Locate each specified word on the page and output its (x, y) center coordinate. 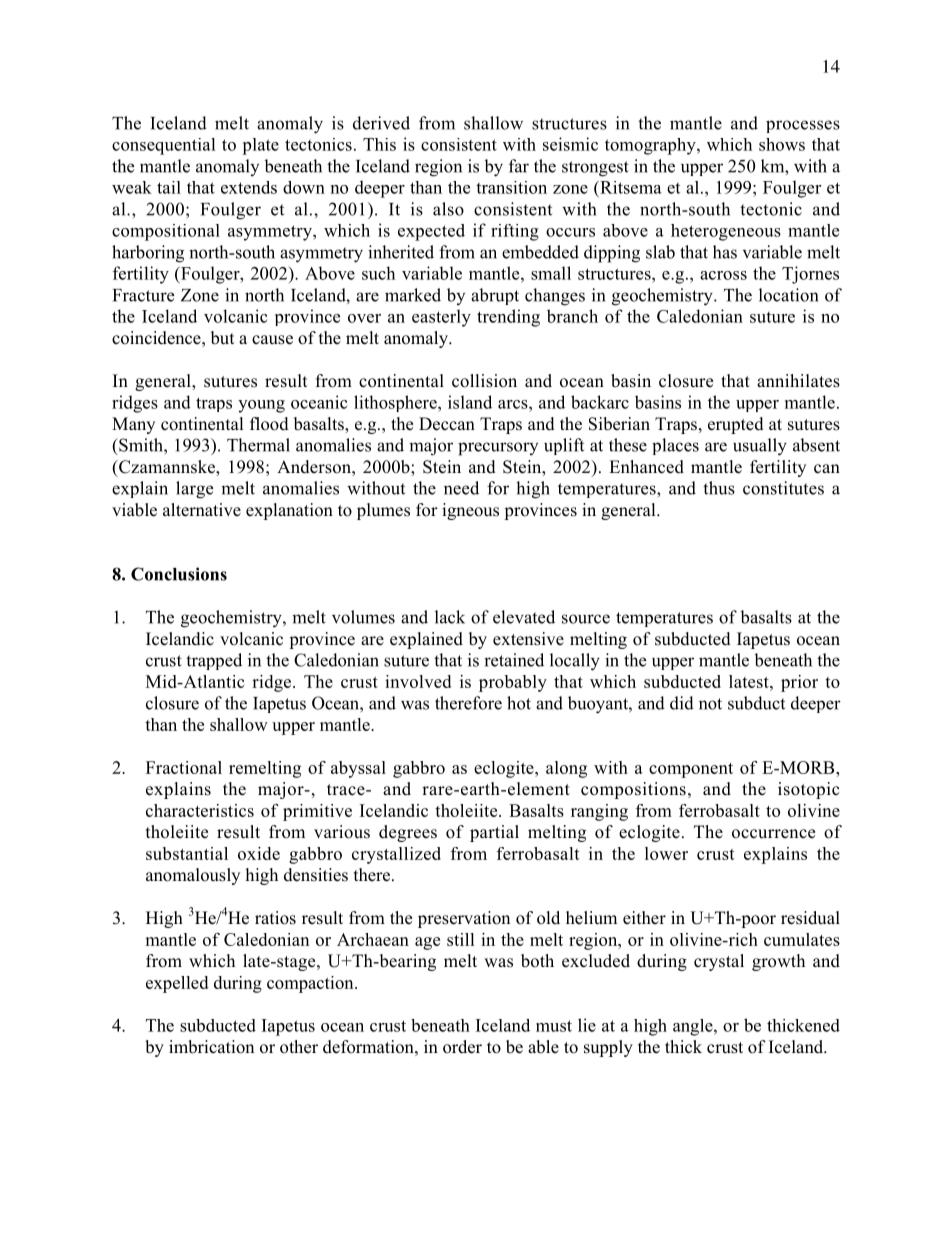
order (462, 1047)
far (519, 166)
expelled (177, 984)
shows (782, 144)
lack (450, 617)
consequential (164, 146)
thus (719, 488)
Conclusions (179, 574)
